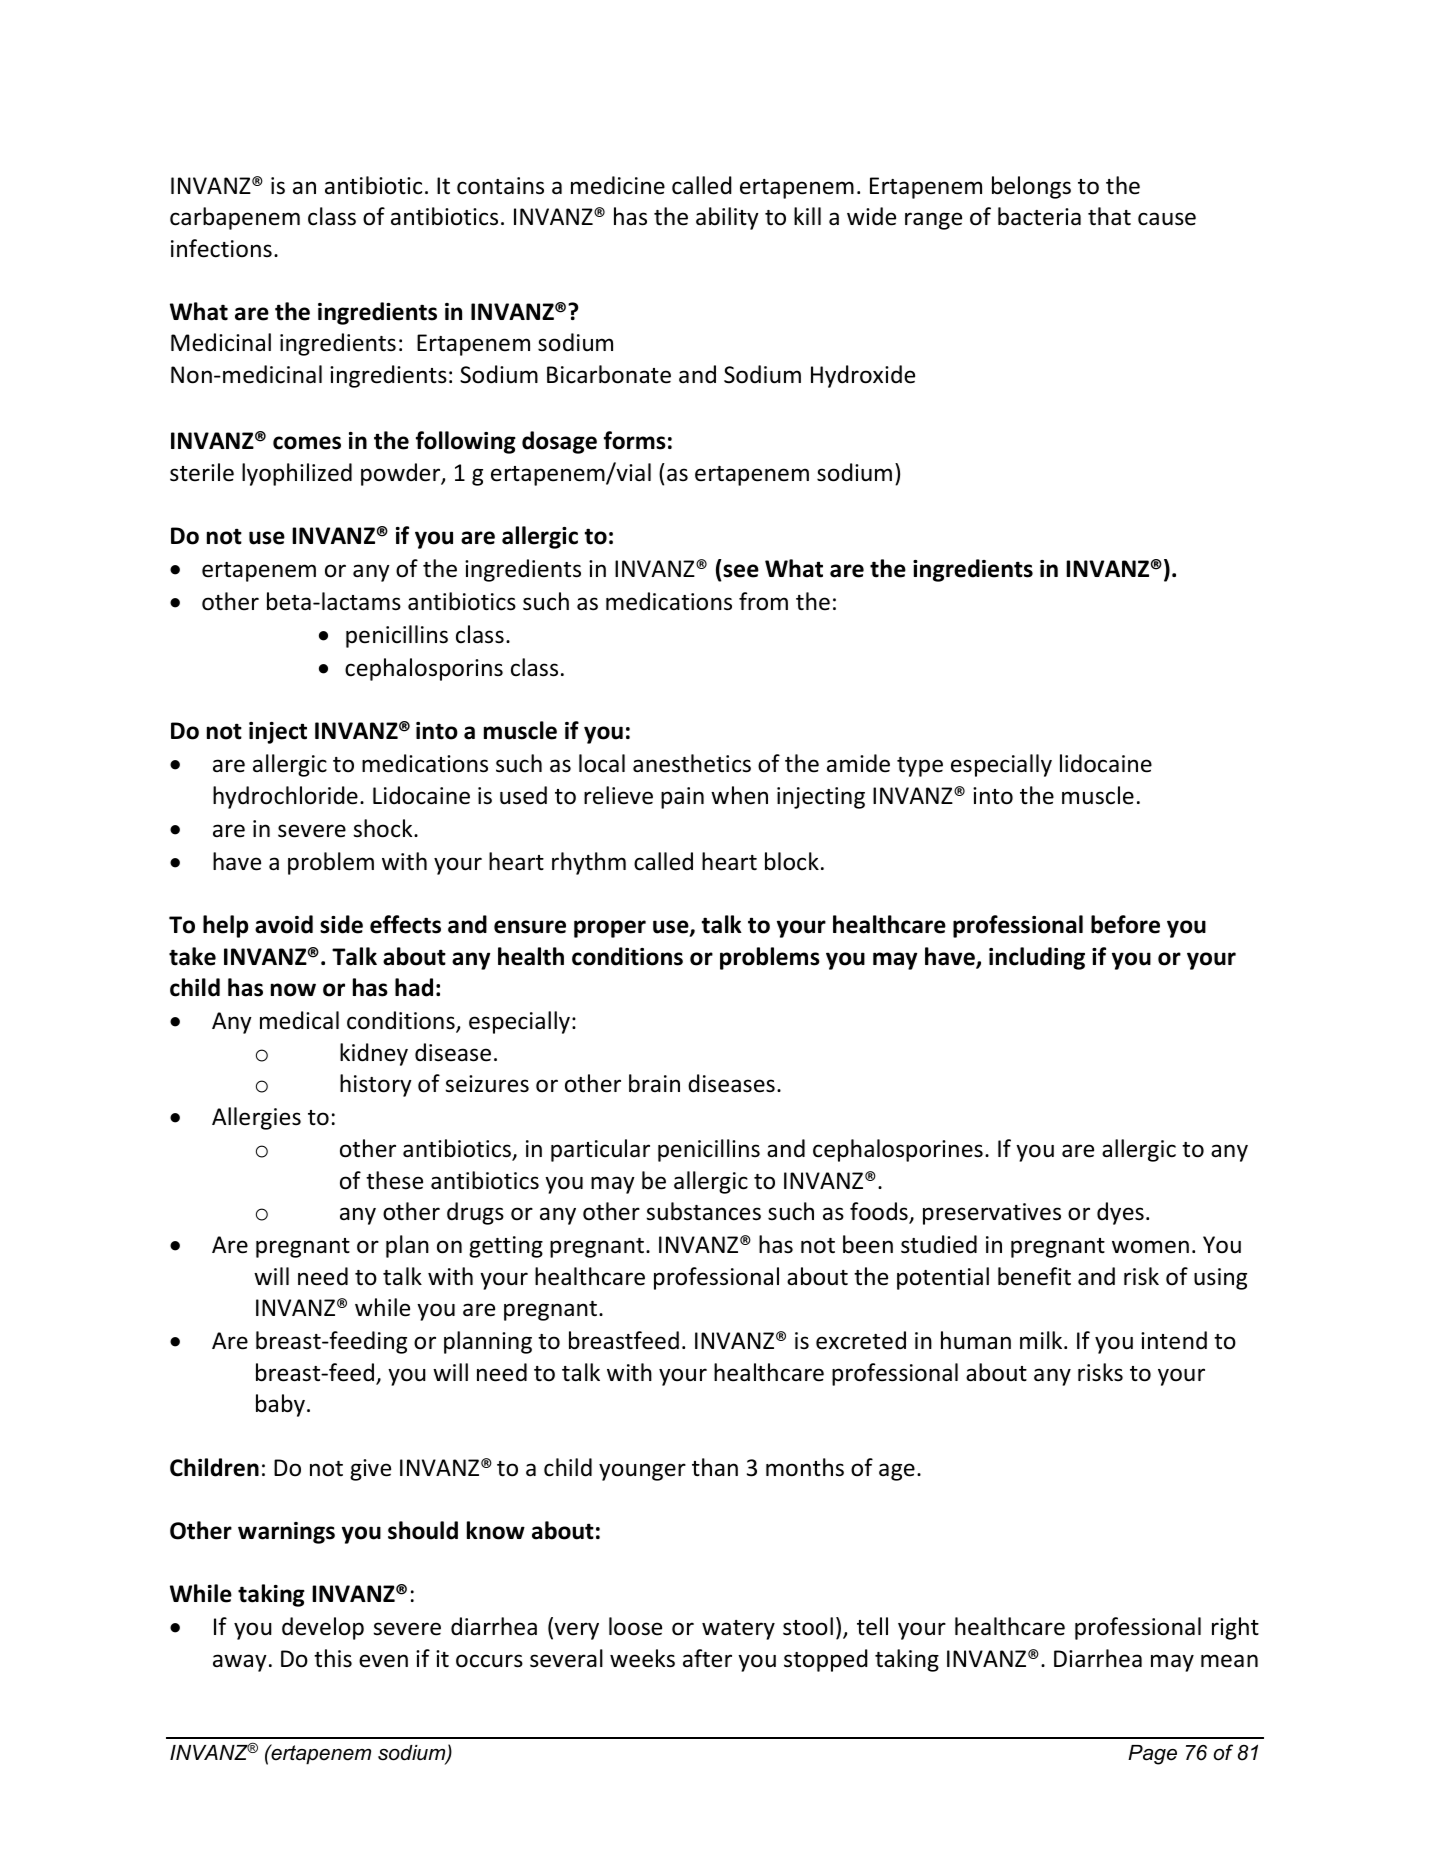  Describe the element at coordinates (610, 929) in the screenshot. I see `proper` at that location.
